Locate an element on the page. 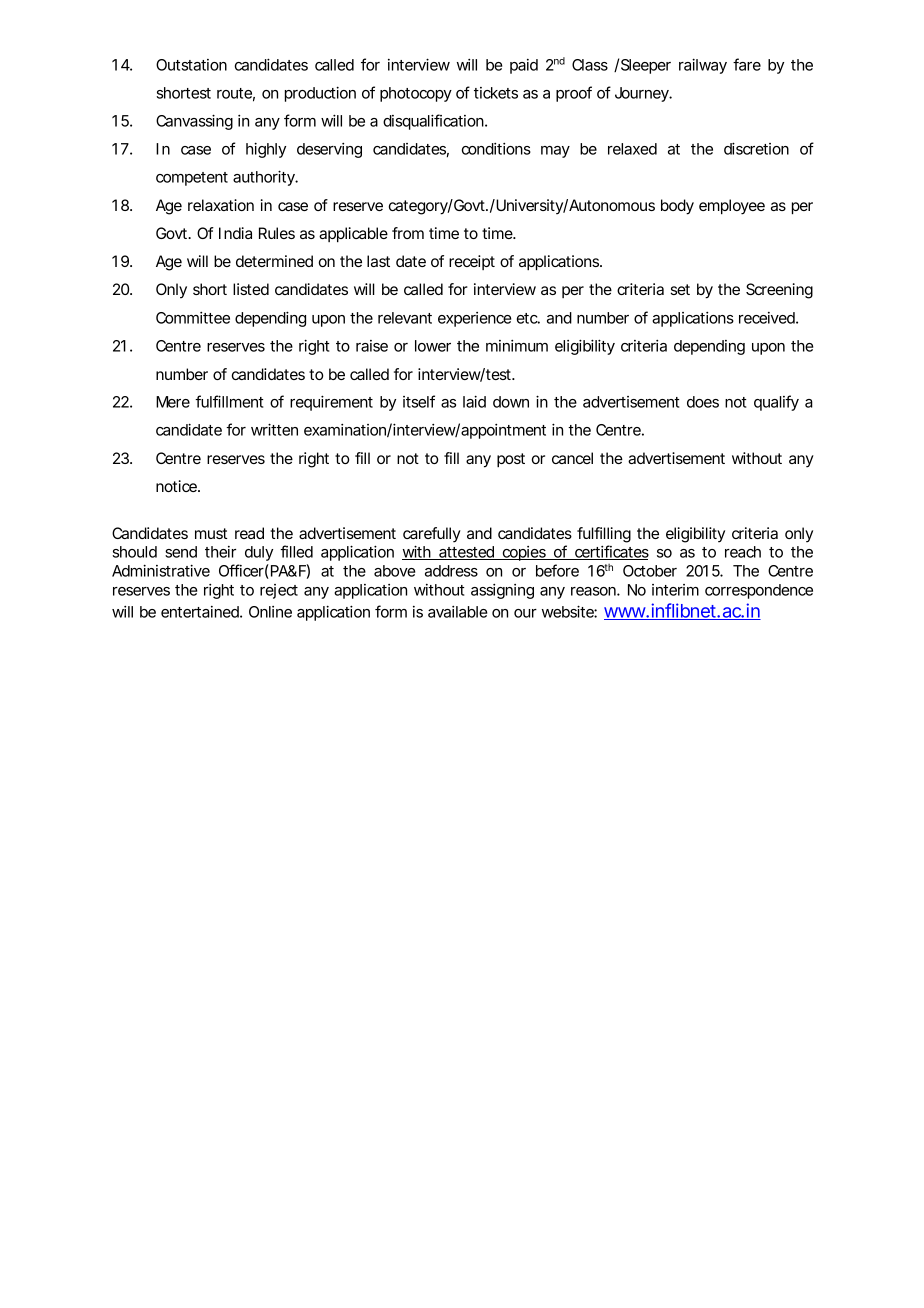 This document has height=1308, width=924. tickets is located at coordinates (496, 93).
